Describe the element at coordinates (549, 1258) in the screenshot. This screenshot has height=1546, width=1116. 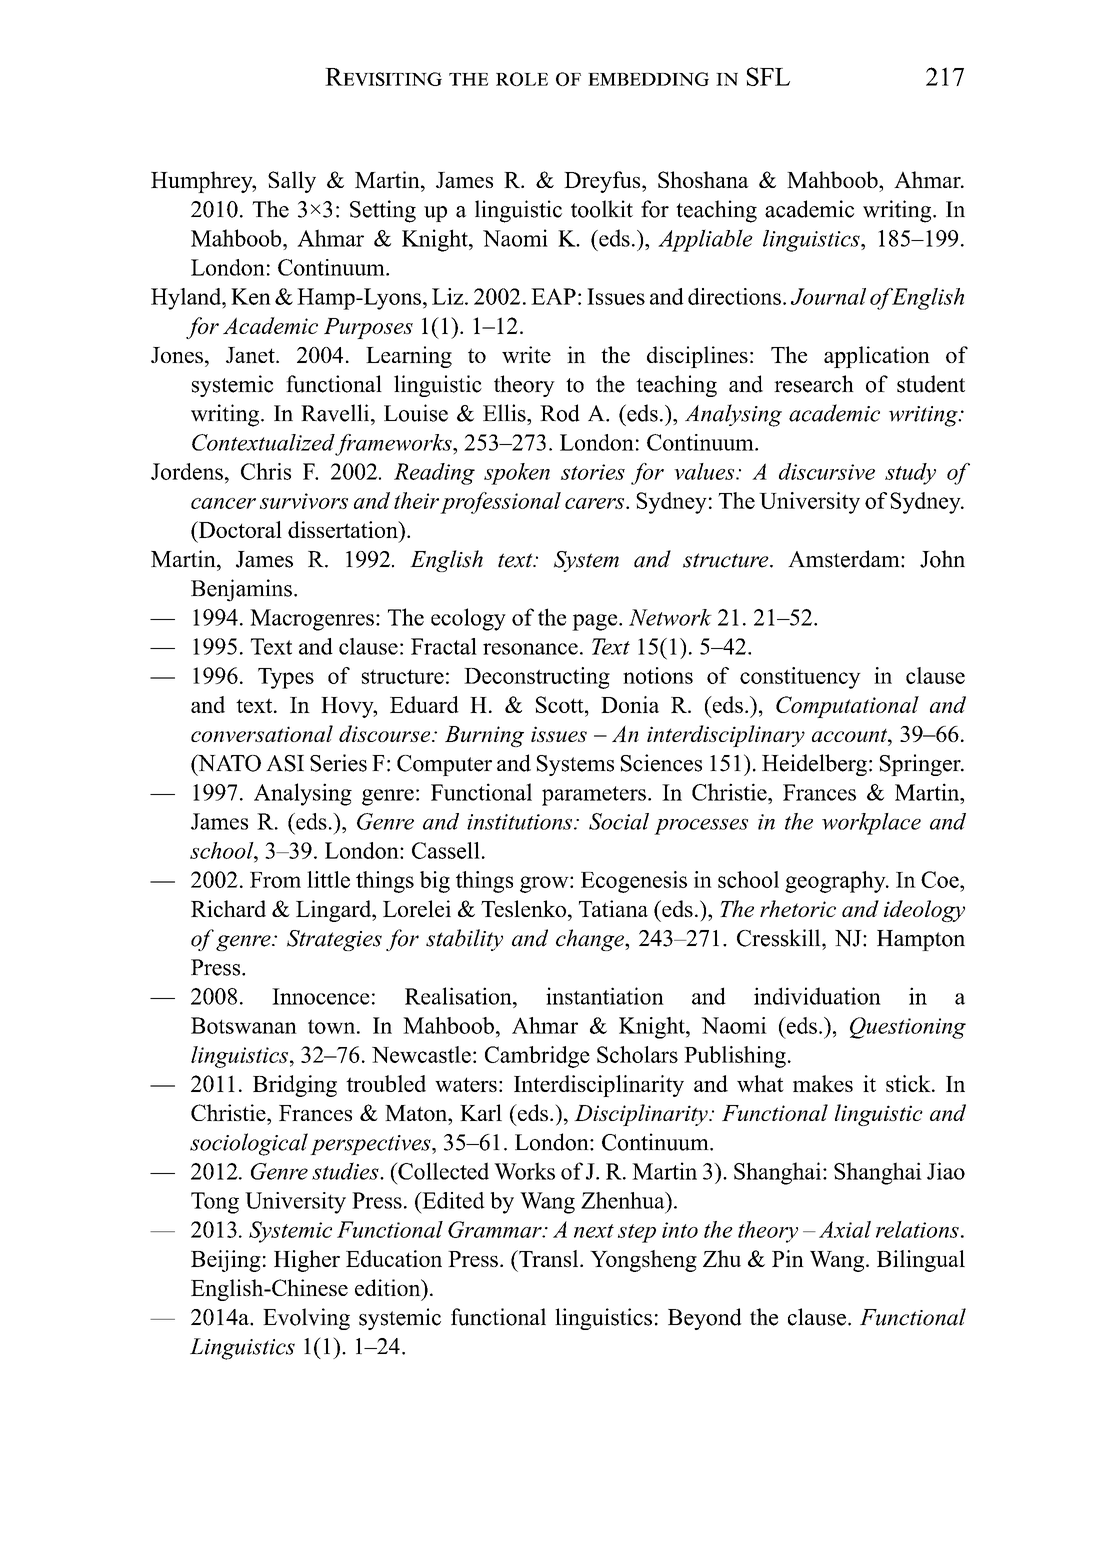
I see `Transl` at that location.
